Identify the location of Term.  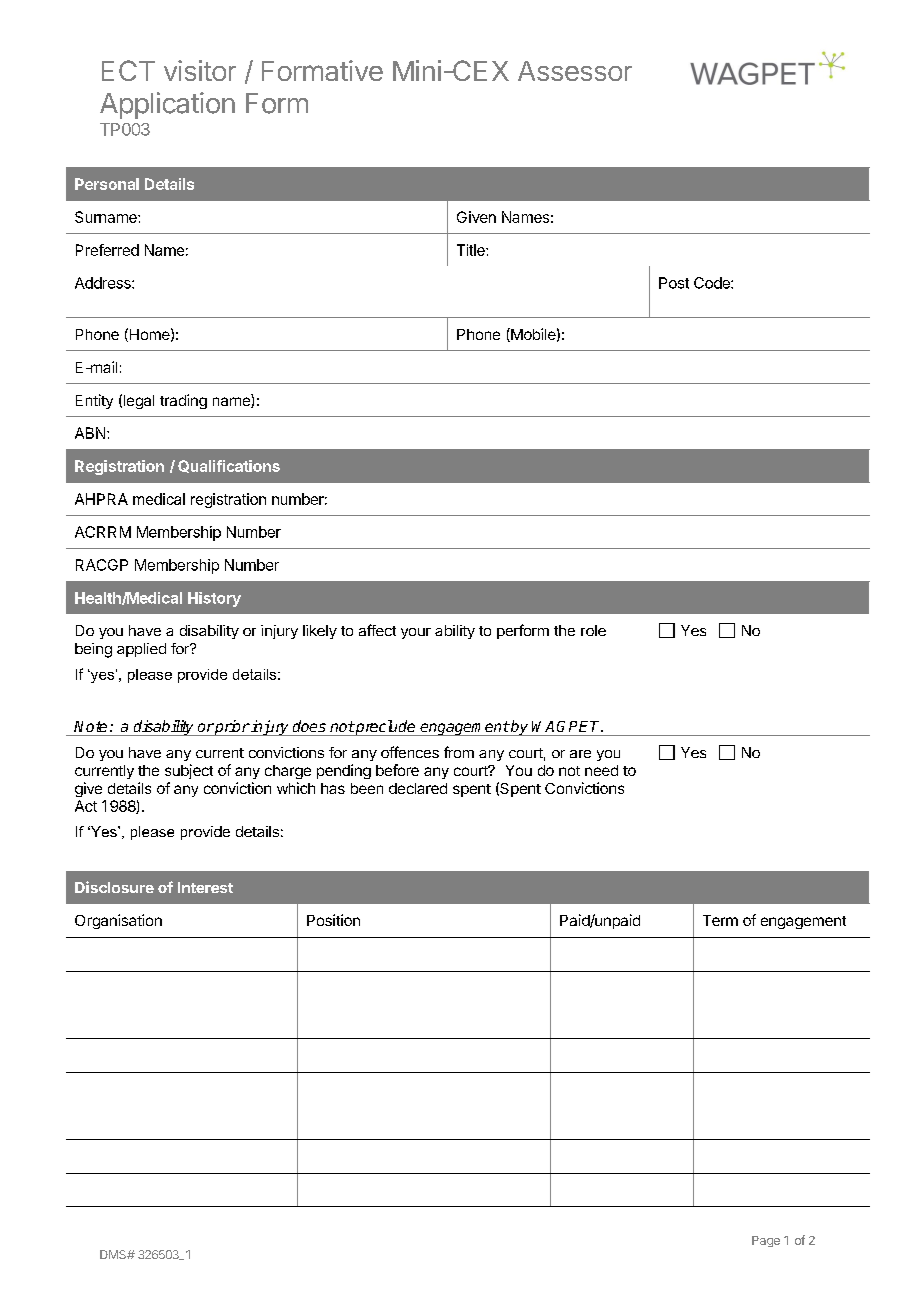
(720, 920).
